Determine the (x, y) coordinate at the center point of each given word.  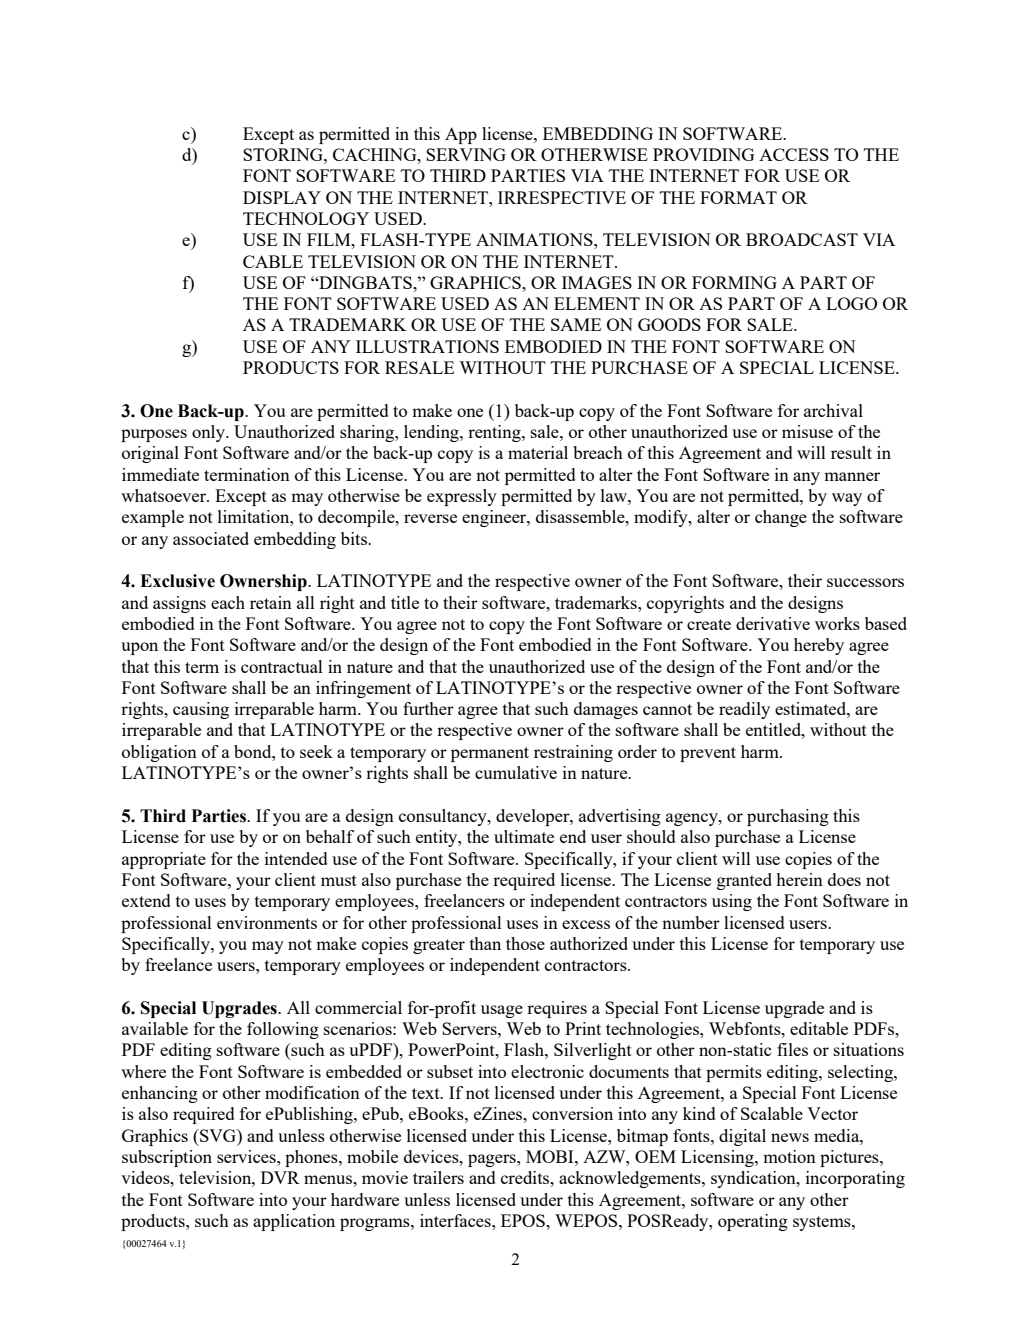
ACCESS (794, 154)
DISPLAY (282, 197)
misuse (807, 431)
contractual (282, 666)
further (428, 708)
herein (799, 879)
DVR (280, 1177)
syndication (754, 1179)
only (209, 433)
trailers (438, 1177)
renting (495, 433)
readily (744, 710)
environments (267, 922)
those (525, 943)
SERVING (466, 154)
